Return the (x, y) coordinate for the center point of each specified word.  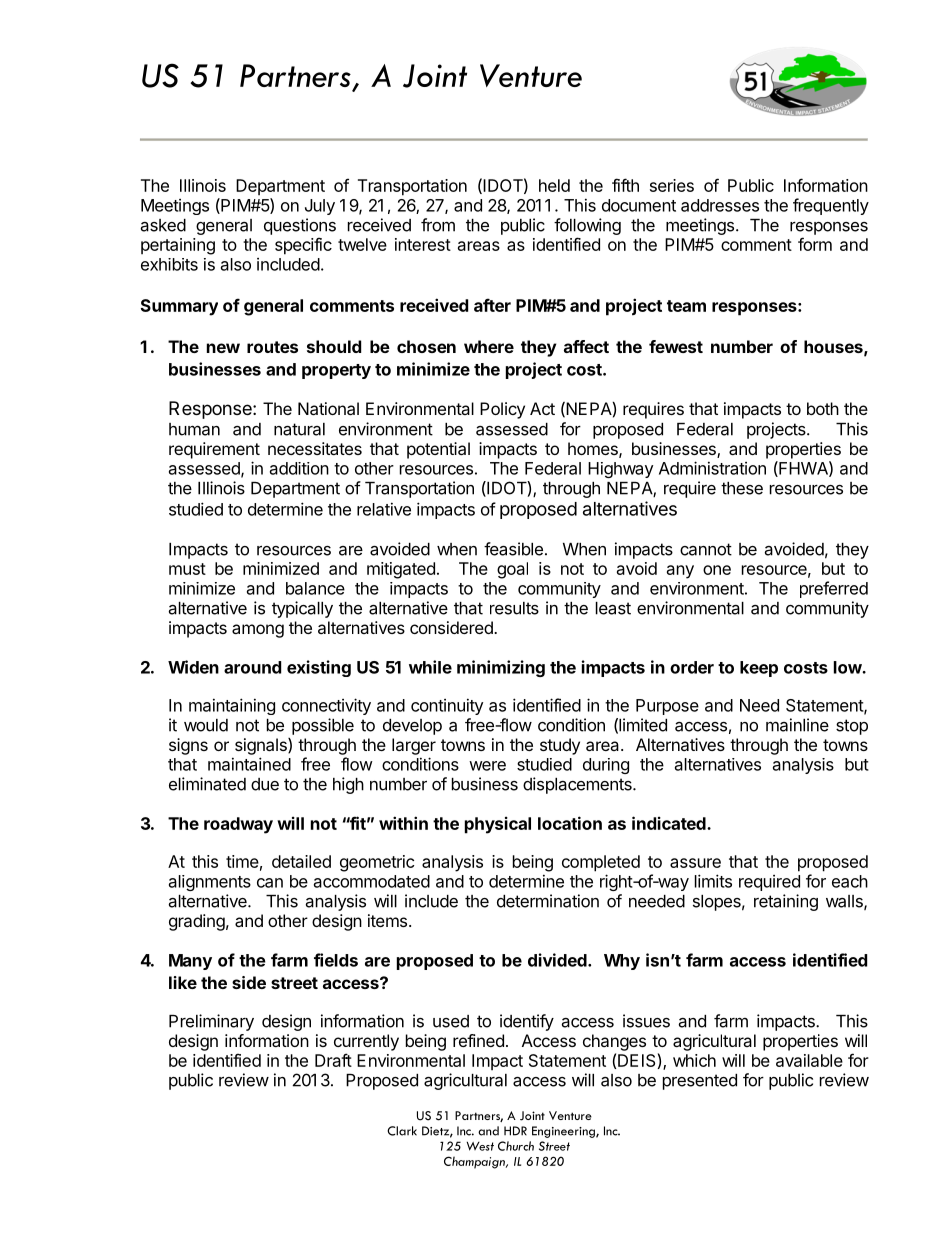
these (742, 488)
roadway (238, 825)
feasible (513, 549)
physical (498, 825)
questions (300, 226)
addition (299, 468)
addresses (720, 205)
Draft (333, 1060)
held (554, 185)
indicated (670, 823)
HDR (515, 1131)
